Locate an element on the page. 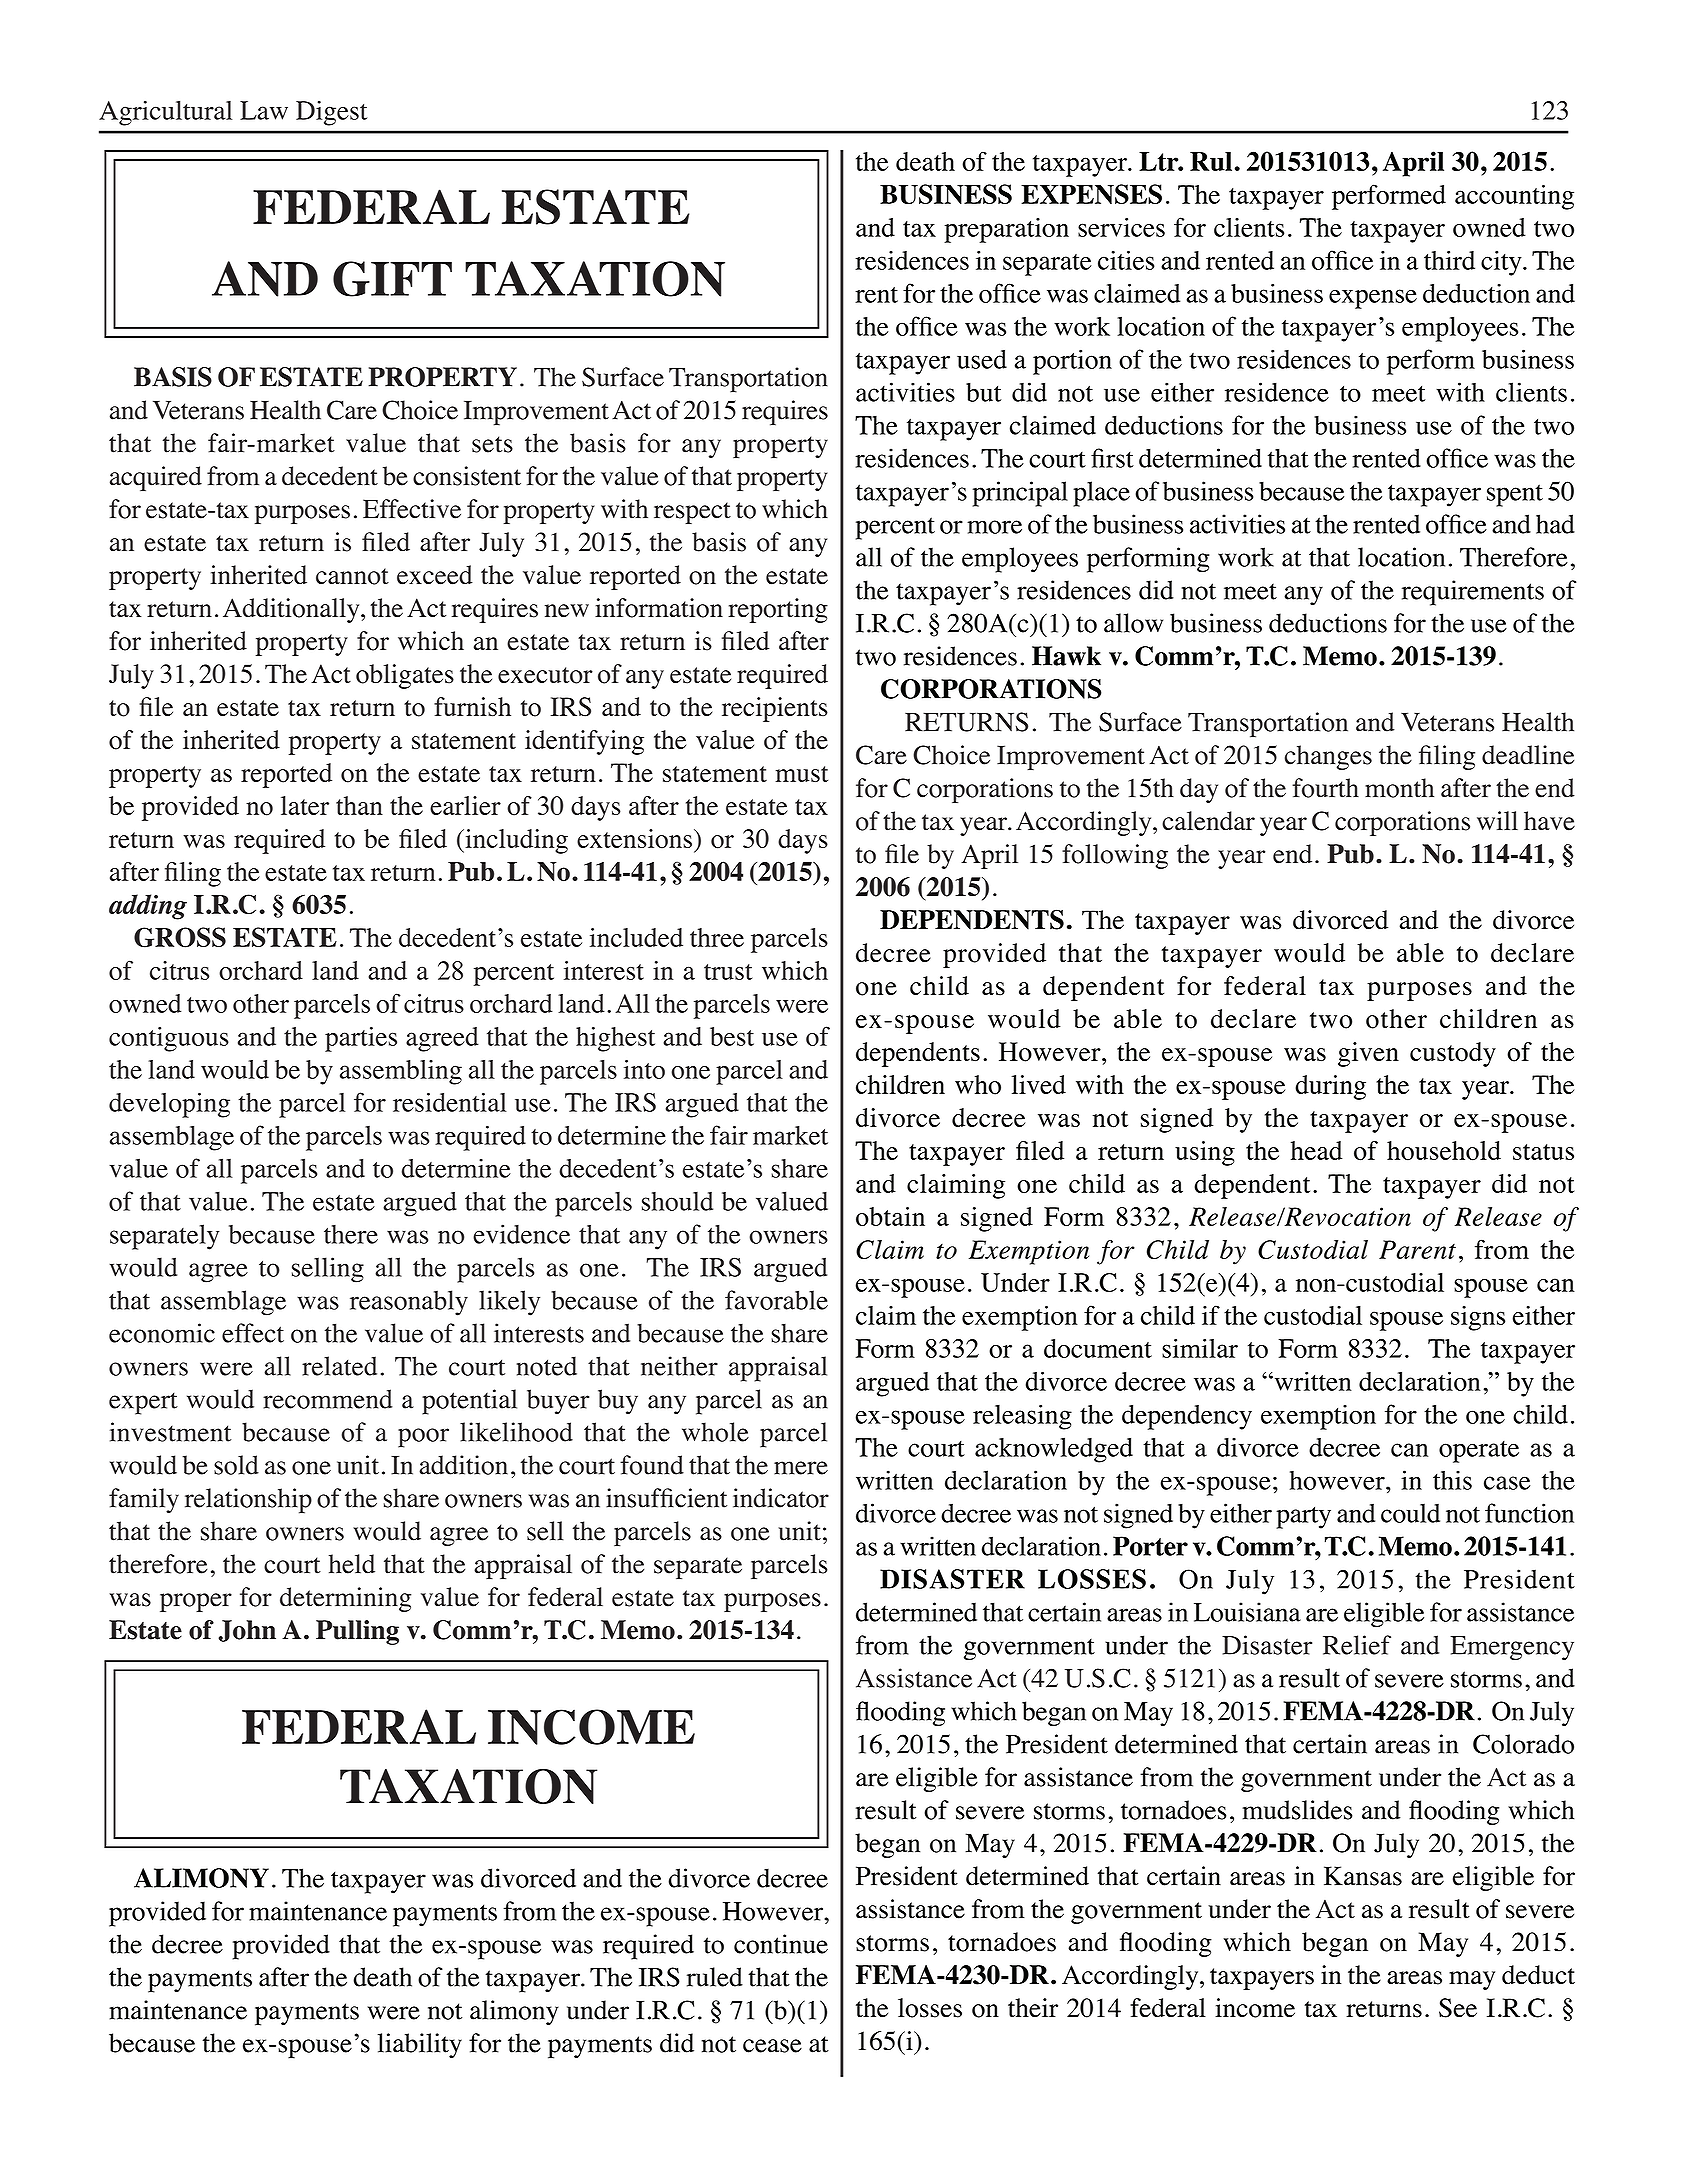 The height and width of the image is (2176, 1681). liability is located at coordinates (420, 2045).
